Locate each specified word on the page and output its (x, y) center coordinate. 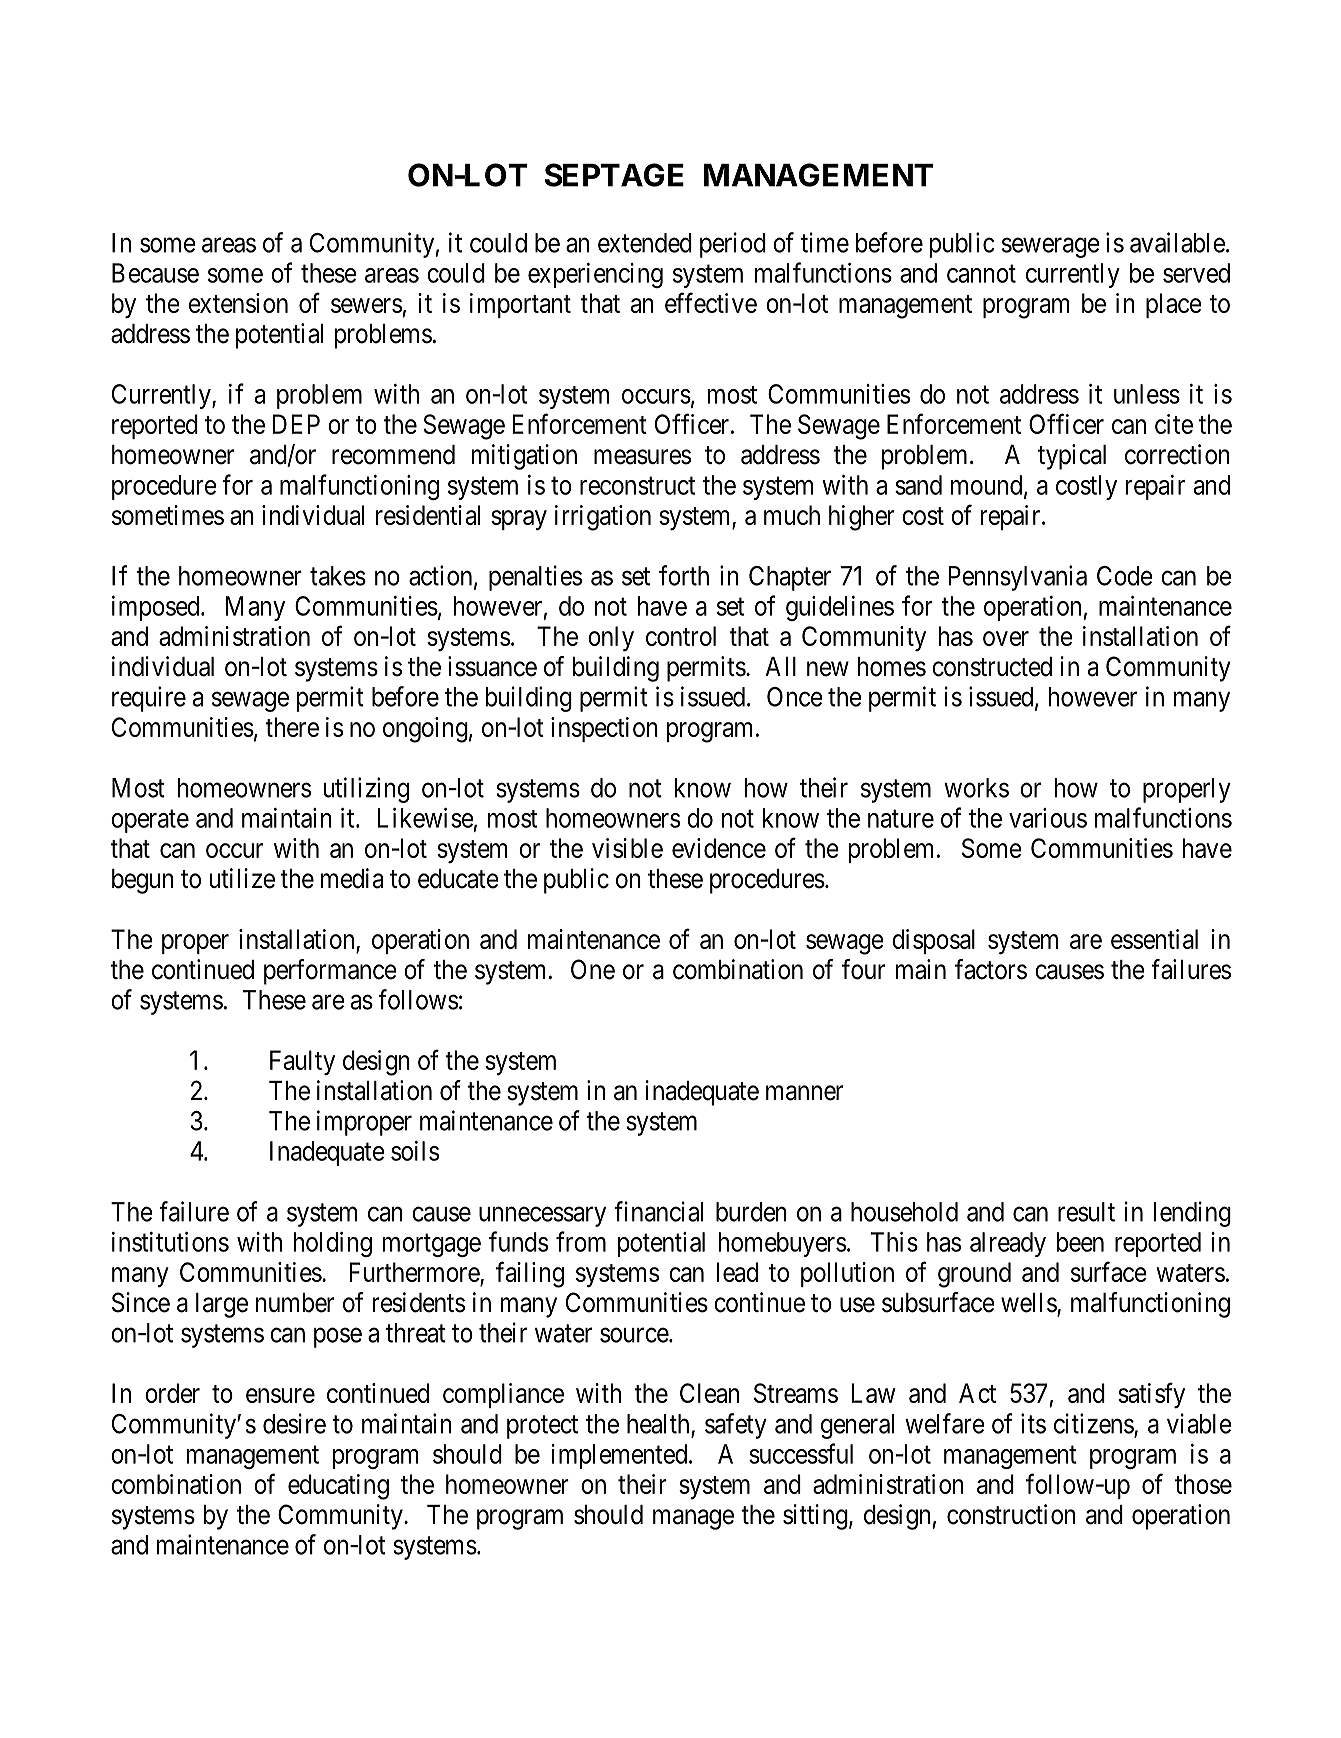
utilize (242, 878)
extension (238, 303)
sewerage (1051, 248)
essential (1154, 939)
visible (627, 848)
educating (338, 1487)
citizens (1094, 1424)
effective (711, 302)
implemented (620, 1456)
